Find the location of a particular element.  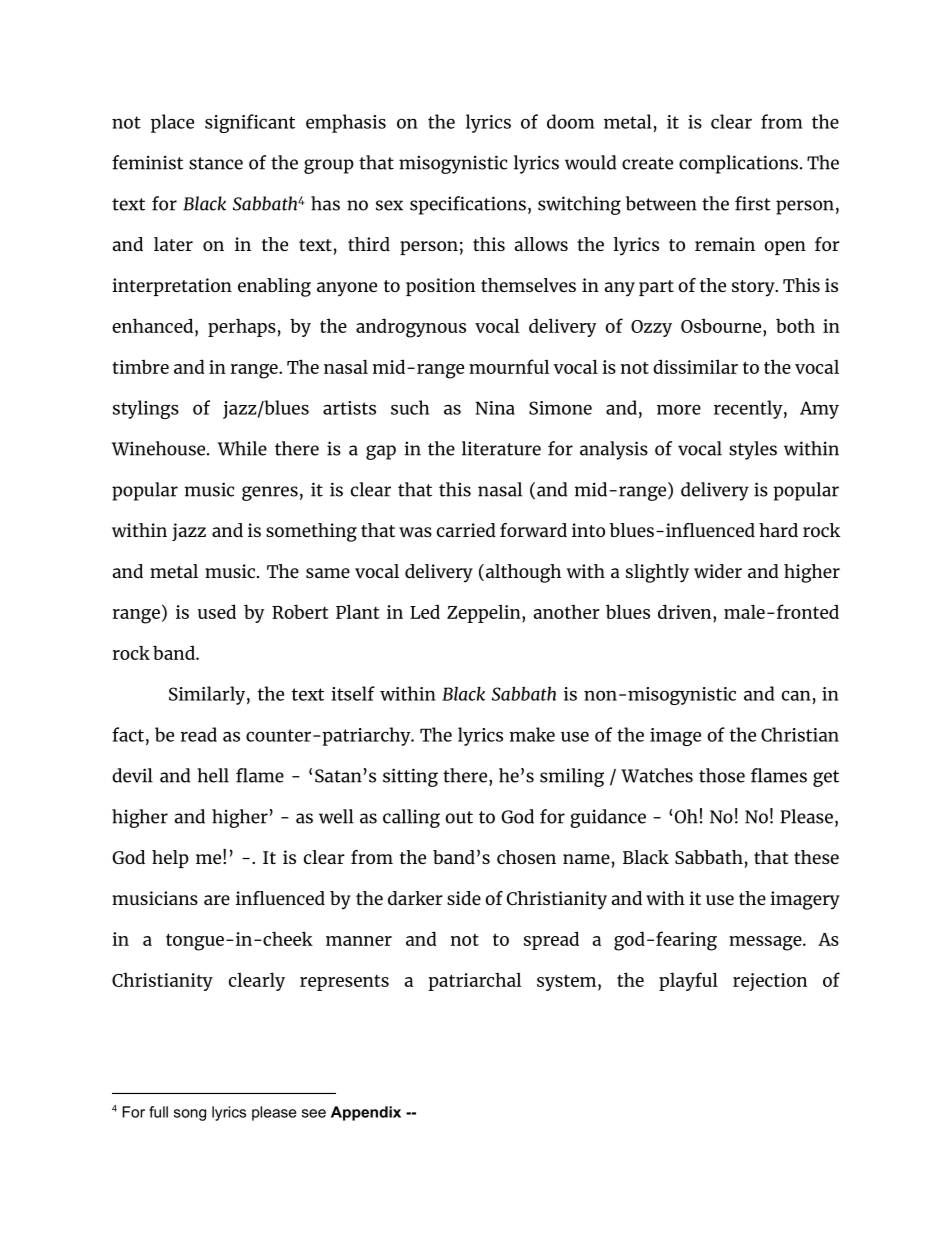

out is located at coordinates (459, 817).
